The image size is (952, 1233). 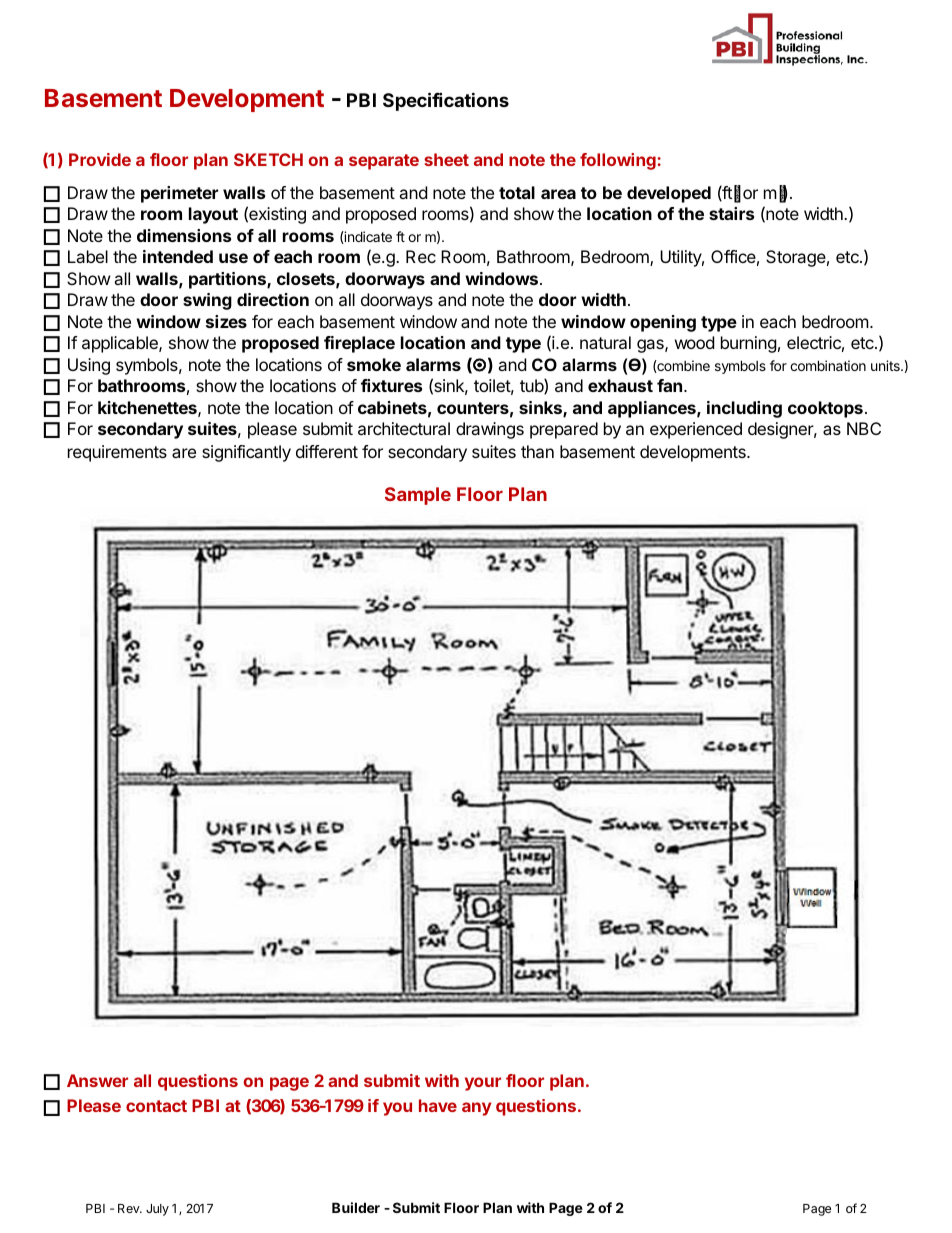 What do you see at coordinates (731, 213) in the page?
I see `stairs` at bounding box center [731, 213].
